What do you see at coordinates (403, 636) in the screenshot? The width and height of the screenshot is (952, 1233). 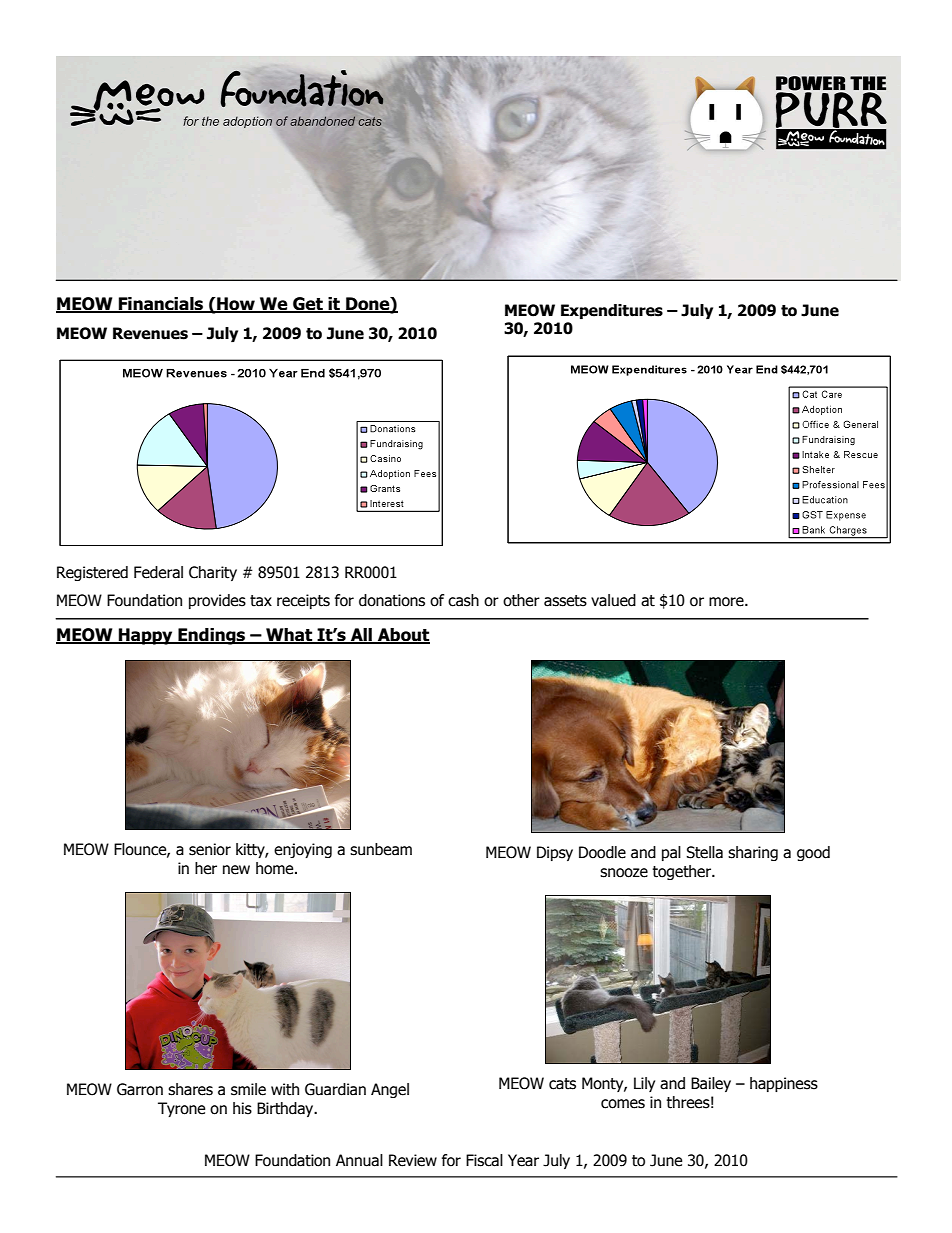 I see `About` at bounding box center [403, 636].
